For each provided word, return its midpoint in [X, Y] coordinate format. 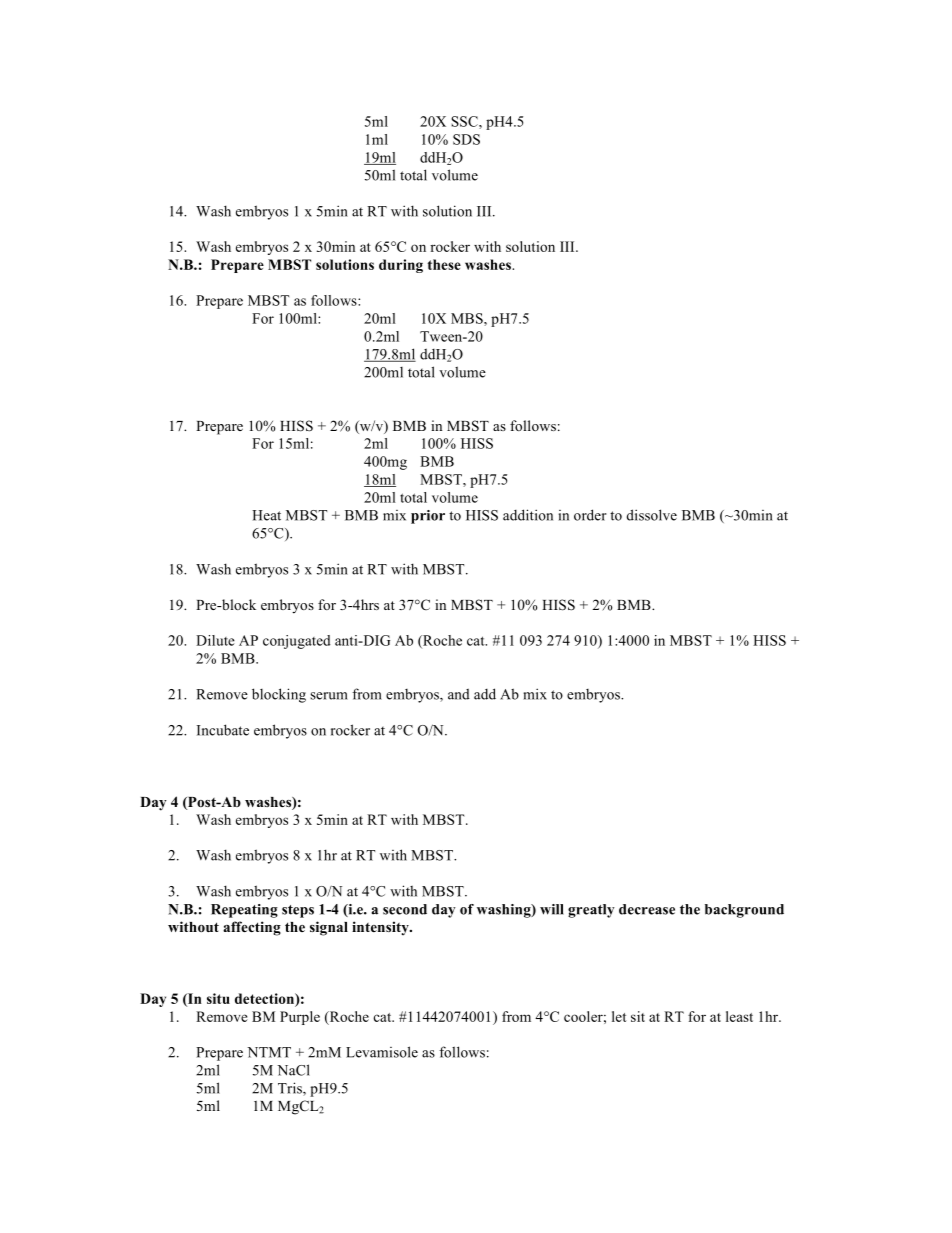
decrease [647, 909]
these [444, 264]
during [401, 266]
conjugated [297, 642]
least [739, 1016]
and [459, 694]
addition [528, 515]
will [552, 909]
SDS [466, 139]
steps [298, 911]
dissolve [652, 515]
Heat [266, 515]
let [619, 1016]
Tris [291, 1089]
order [590, 515]
